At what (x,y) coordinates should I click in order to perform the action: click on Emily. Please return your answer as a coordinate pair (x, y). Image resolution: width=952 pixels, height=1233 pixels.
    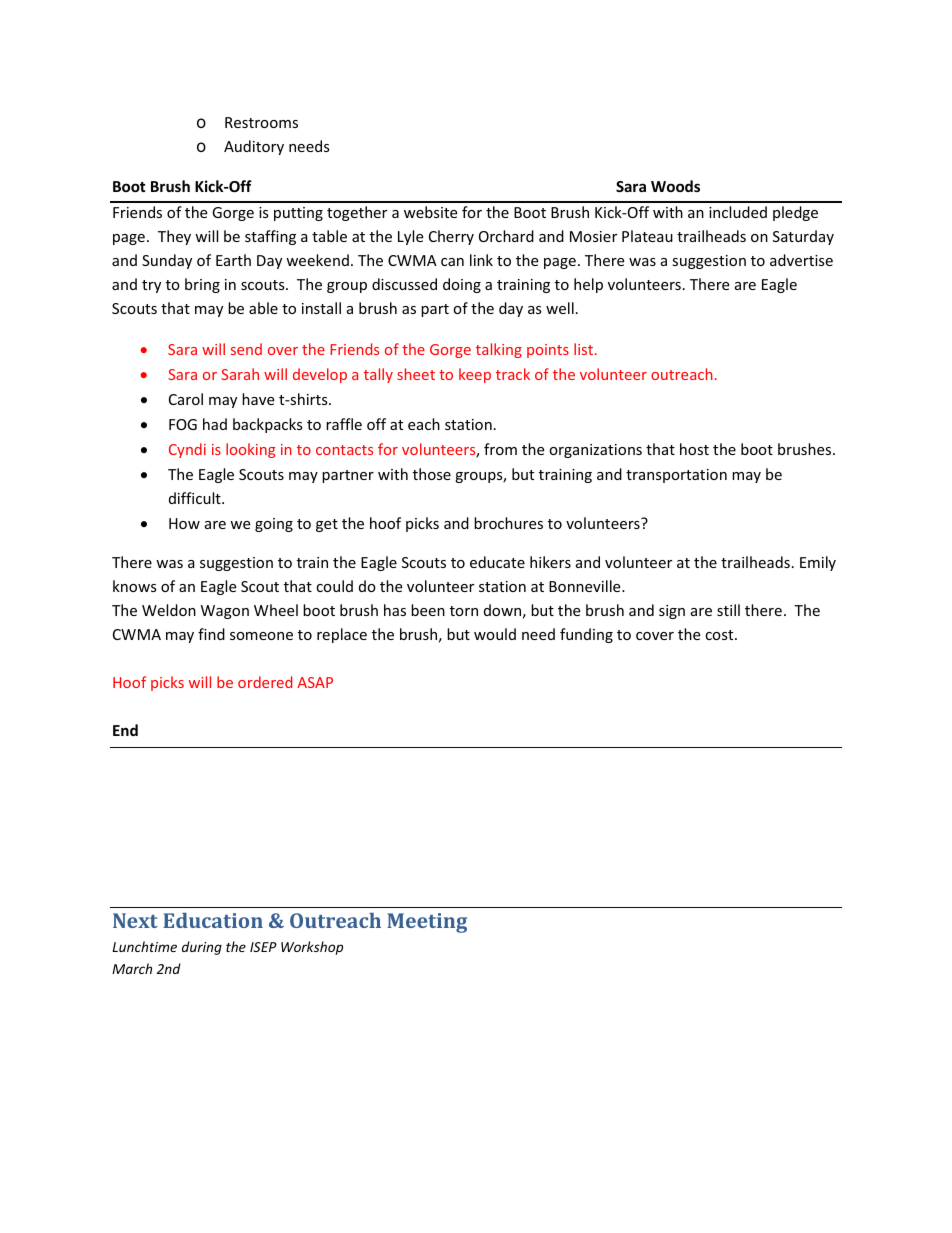
    Looking at the image, I should click on (818, 563).
